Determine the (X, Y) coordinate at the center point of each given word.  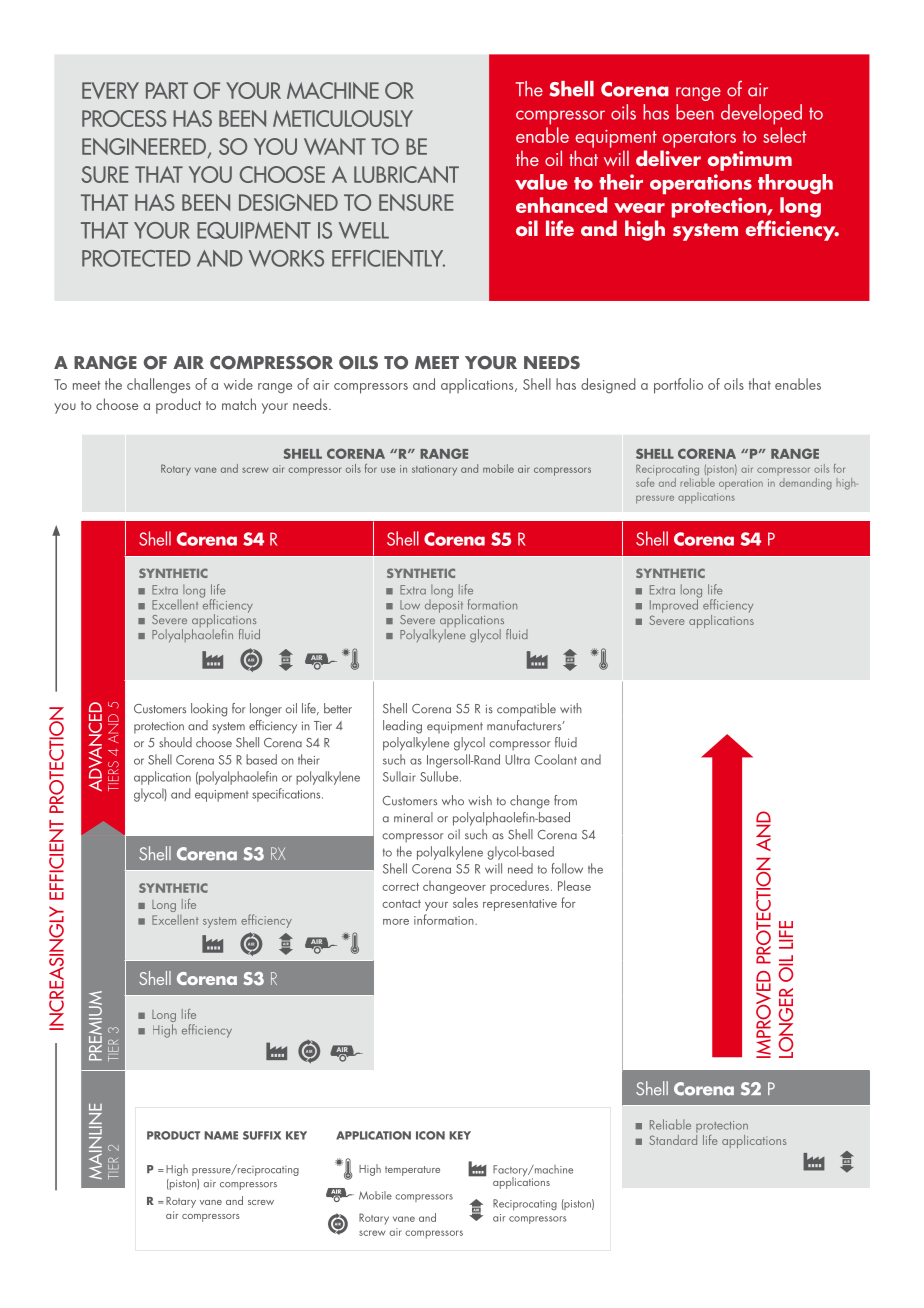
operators (699, 139)
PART (167, 90)
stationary (434, 470)
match (239, 404)
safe (646, 481)
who (453, 800)
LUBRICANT (406, 174)
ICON (430, 1135)
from (565, 800)
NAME (221, 1135)
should (175, 742)
